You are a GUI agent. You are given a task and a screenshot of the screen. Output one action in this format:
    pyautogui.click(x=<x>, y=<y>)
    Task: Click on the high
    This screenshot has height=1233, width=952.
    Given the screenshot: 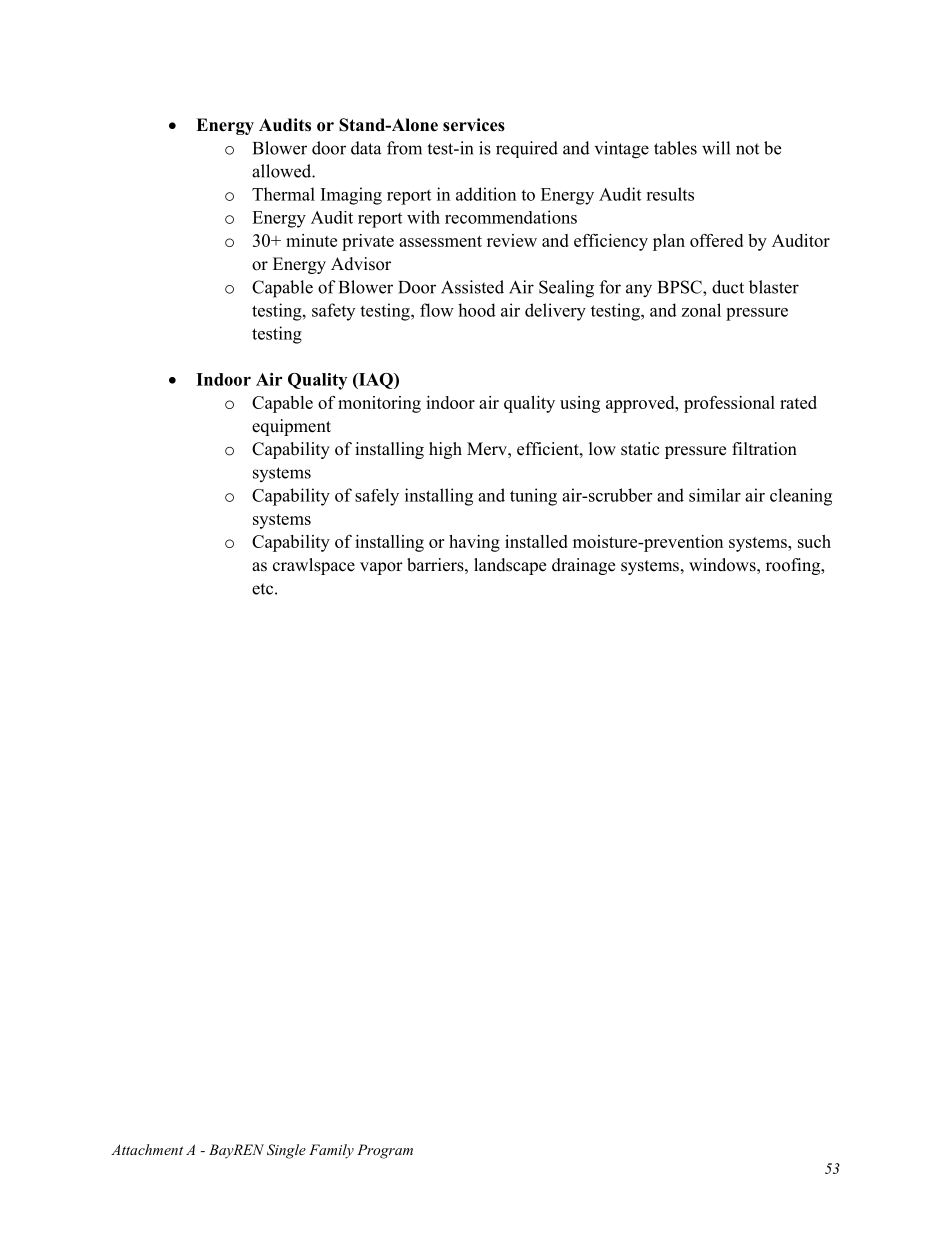 What is the action you would take?
    pyautogui.click(x=445, y=450)
